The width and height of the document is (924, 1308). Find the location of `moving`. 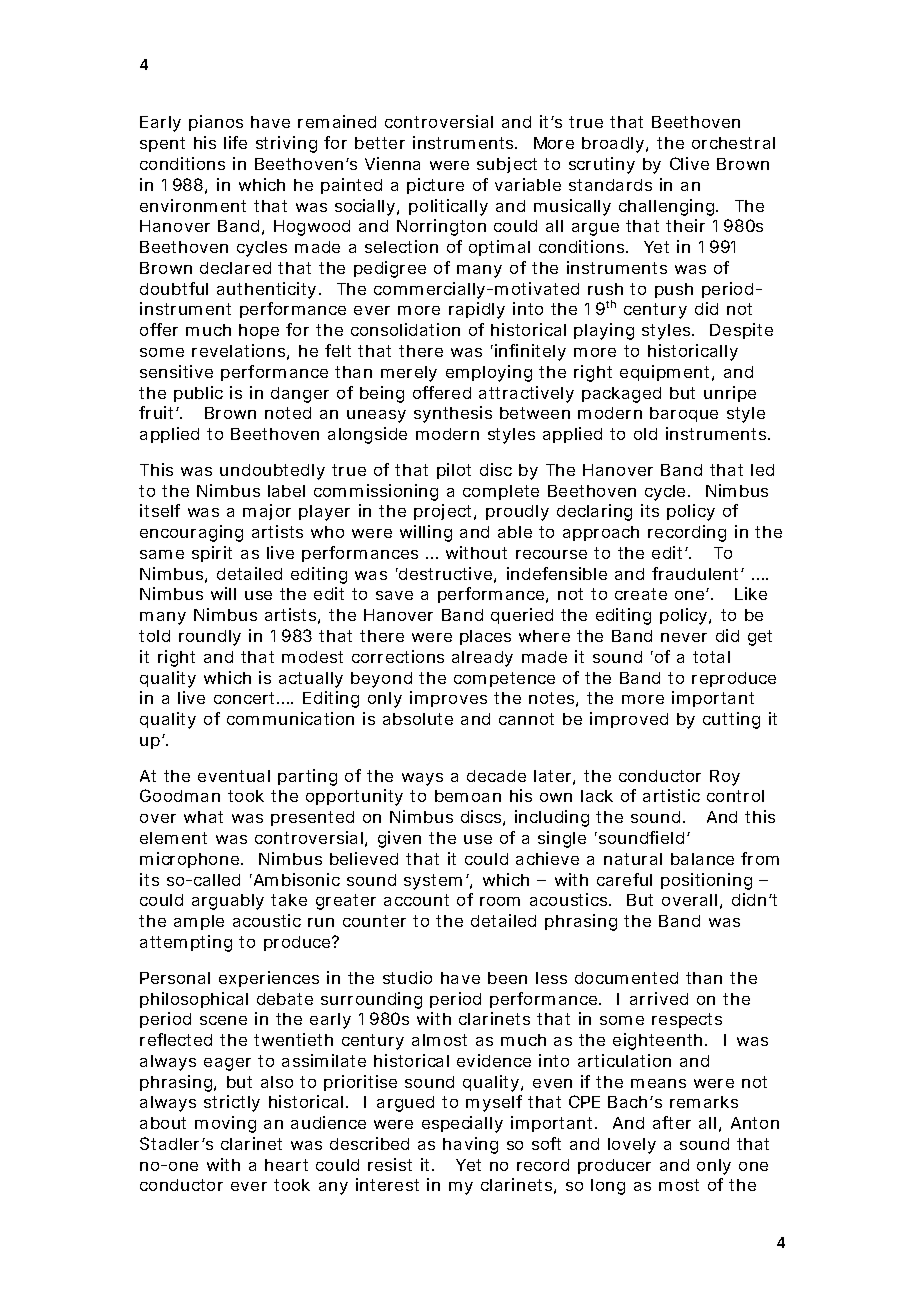

moving is located at coordinates (225, 1124).
